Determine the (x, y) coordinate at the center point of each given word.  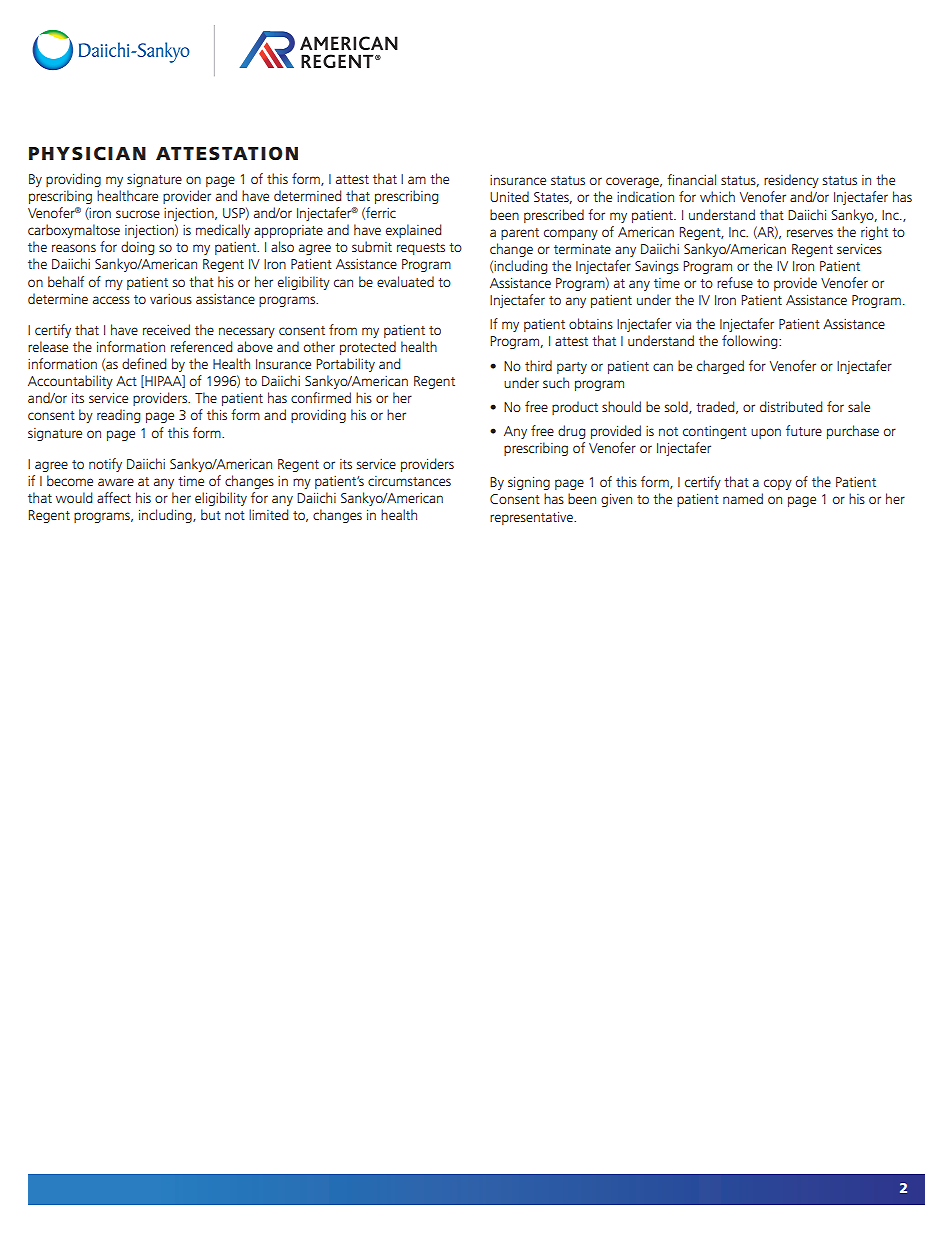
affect (114, 497)
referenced (201, 346)
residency (791, 181)
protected (368, 348)
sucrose (138, 214)
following (751, 342)
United (509, 196)
